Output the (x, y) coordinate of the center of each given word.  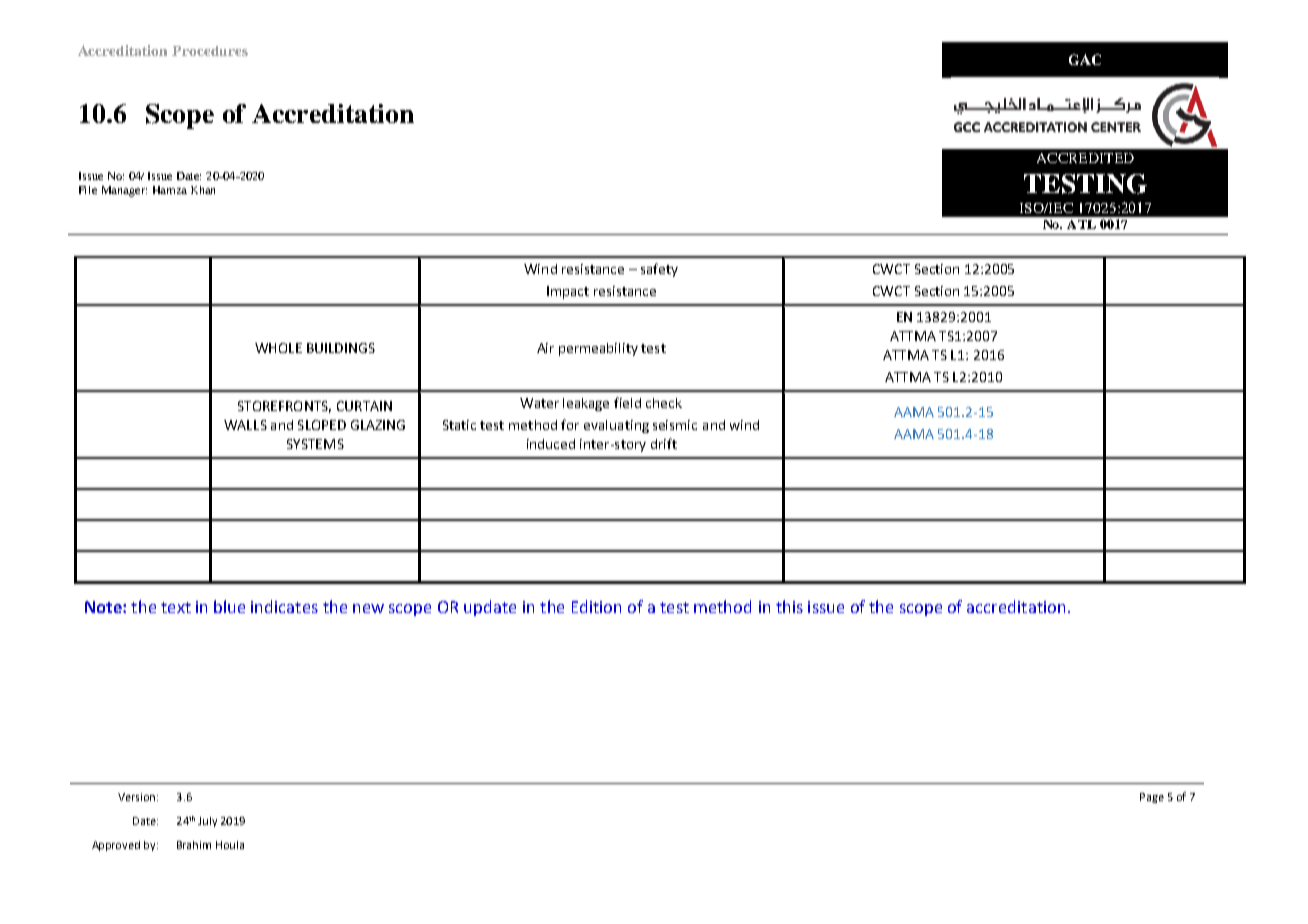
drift (664, 443)
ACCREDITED (1085, 158)
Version (136, 797)
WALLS (245, 425)
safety (659, 270)
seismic (675, 425)
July (207, 822)
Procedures (210, 51)
